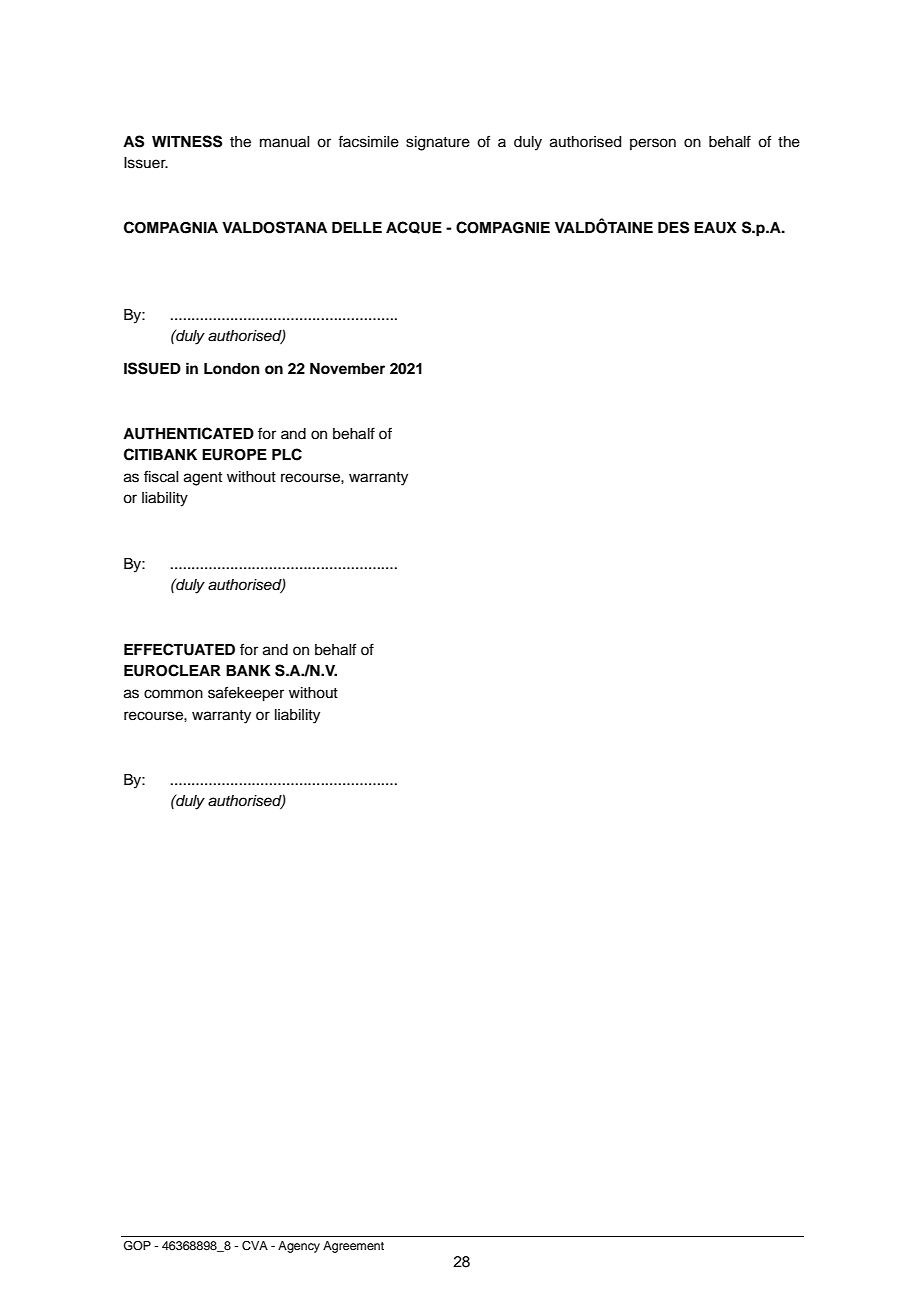  Describe the element at coordinates (255, 1246) in the image. I see `CVA` at that location.
